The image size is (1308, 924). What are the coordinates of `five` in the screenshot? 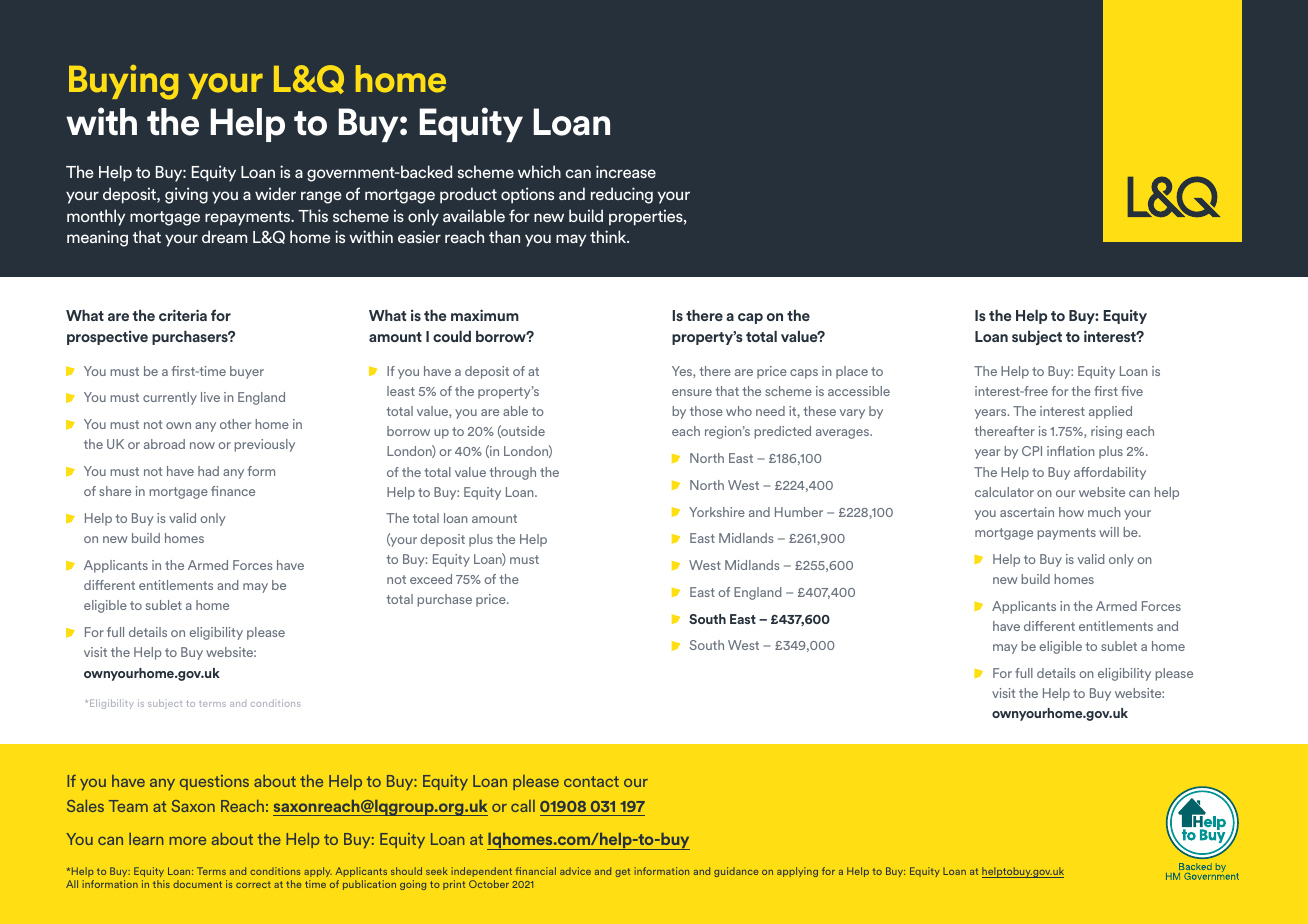 It's located at (1132, 391).
